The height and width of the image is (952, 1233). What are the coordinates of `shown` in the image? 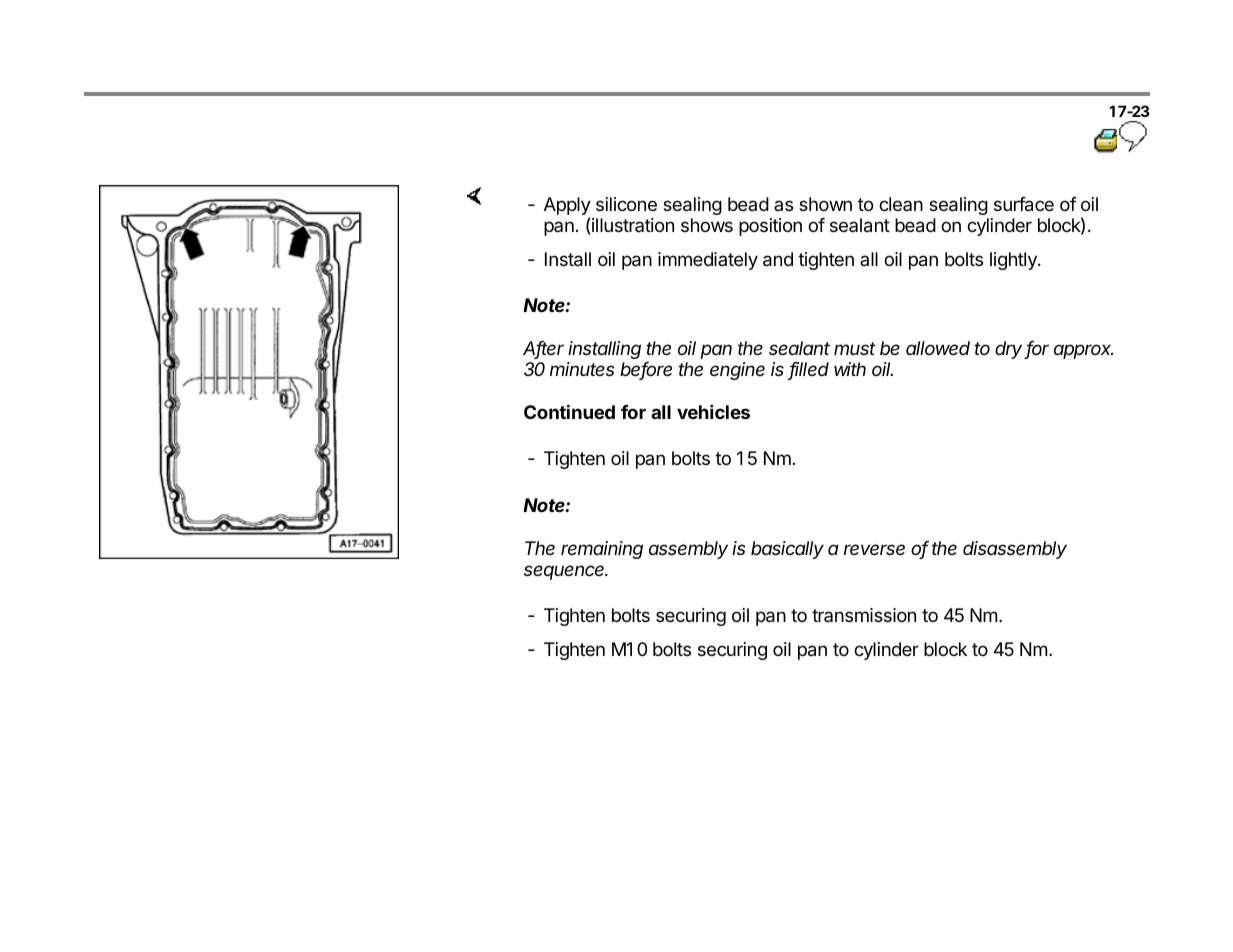 It's located at (825, 204).
